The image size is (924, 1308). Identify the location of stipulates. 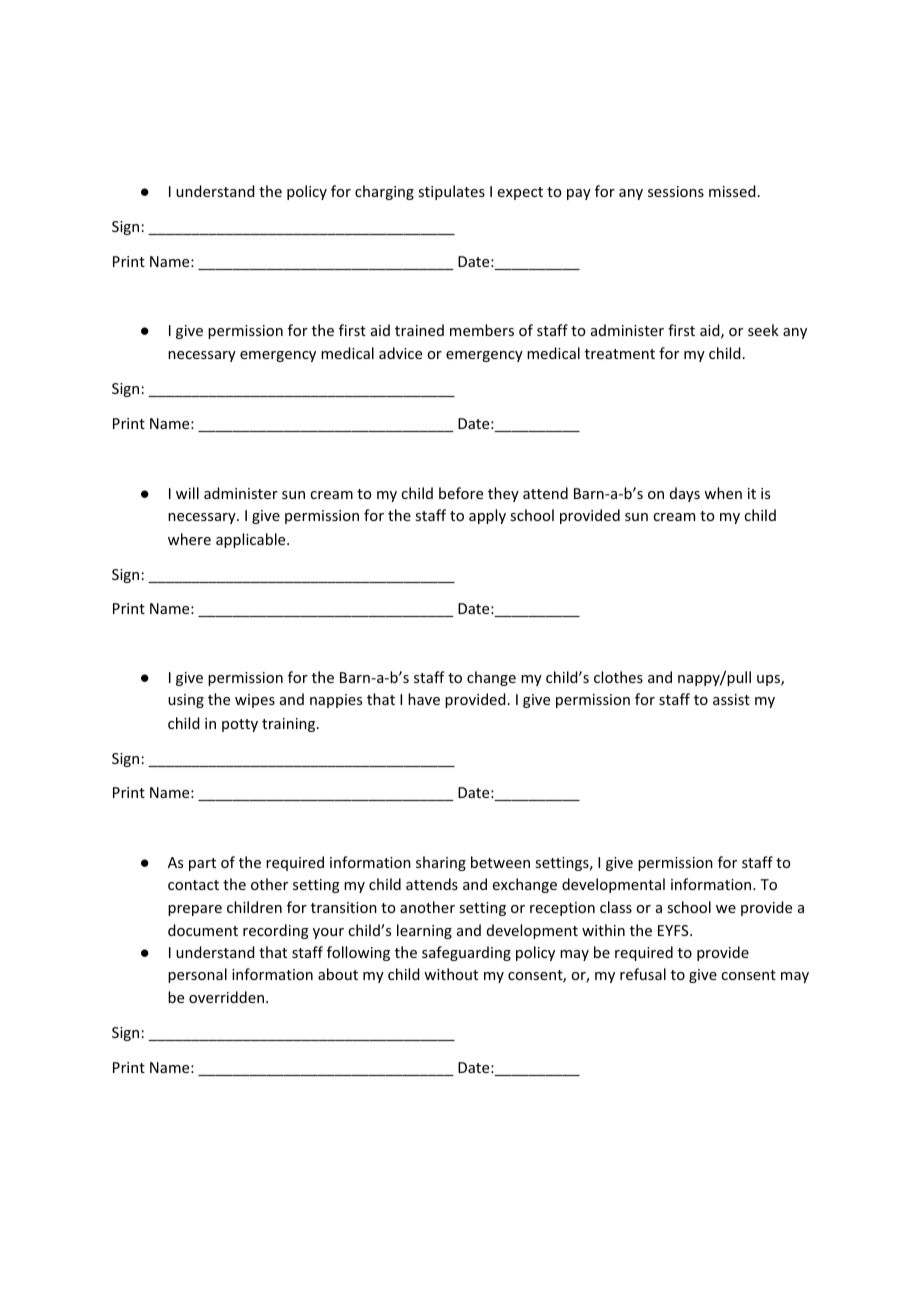
(451, 192).
